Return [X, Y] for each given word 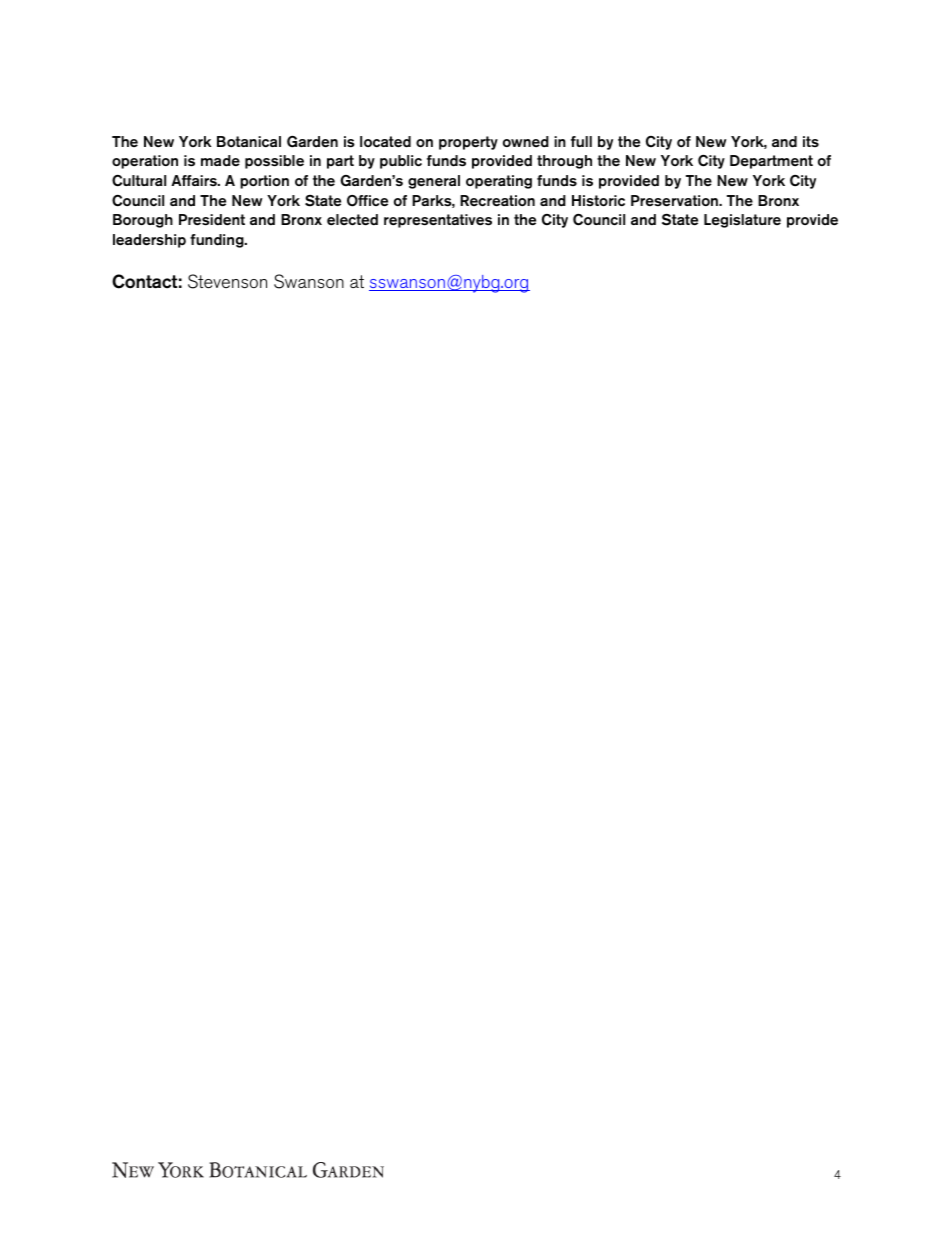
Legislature [742, 221]
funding [218, 241]
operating [499, 182]
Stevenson [227, 281]
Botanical [249, 141]
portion [264, 182]
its [811, 141]
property [468, 143]
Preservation [675, 201]
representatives [438, 221]
